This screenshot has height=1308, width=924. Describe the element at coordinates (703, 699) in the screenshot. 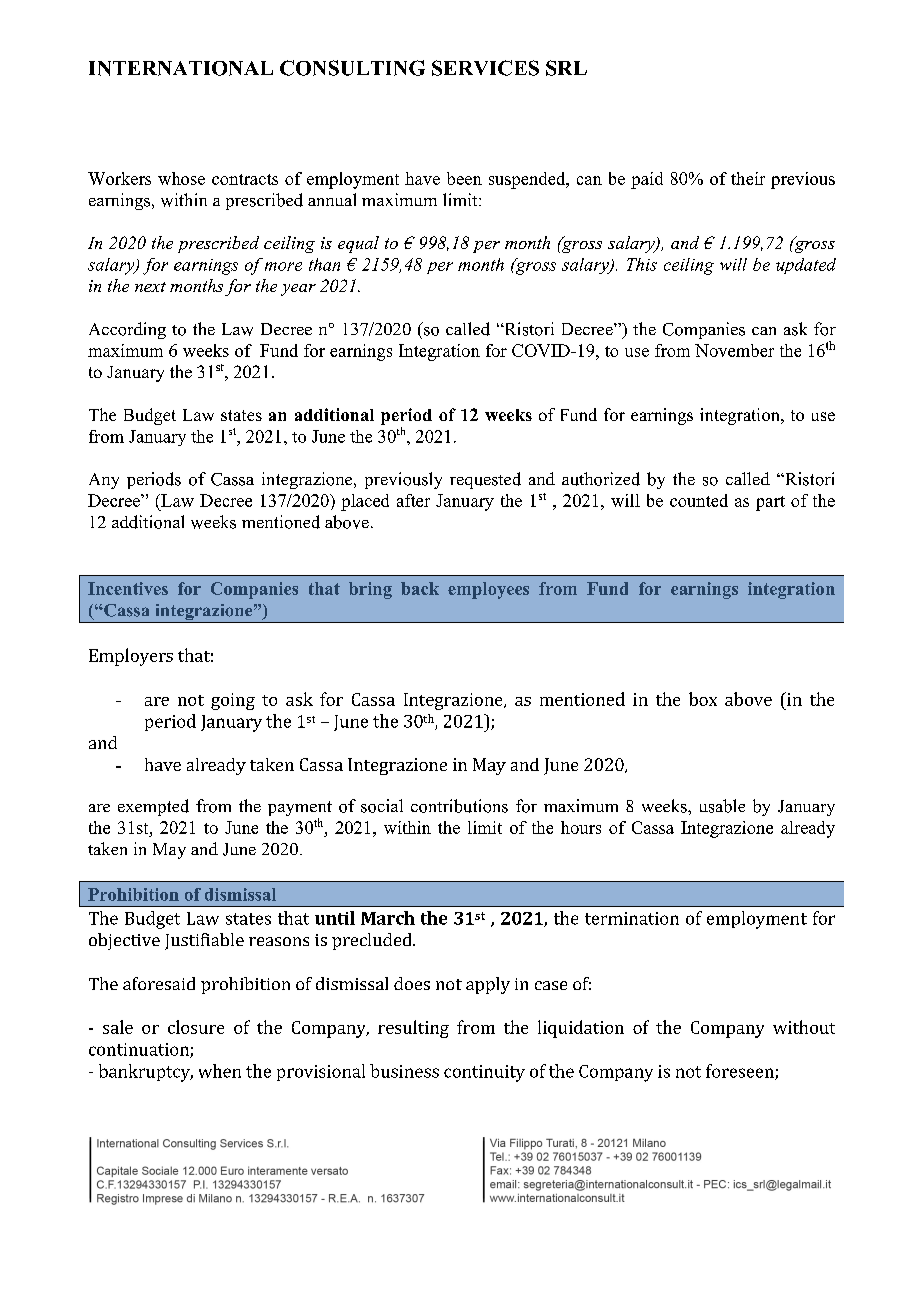

I see `box` at that location.
